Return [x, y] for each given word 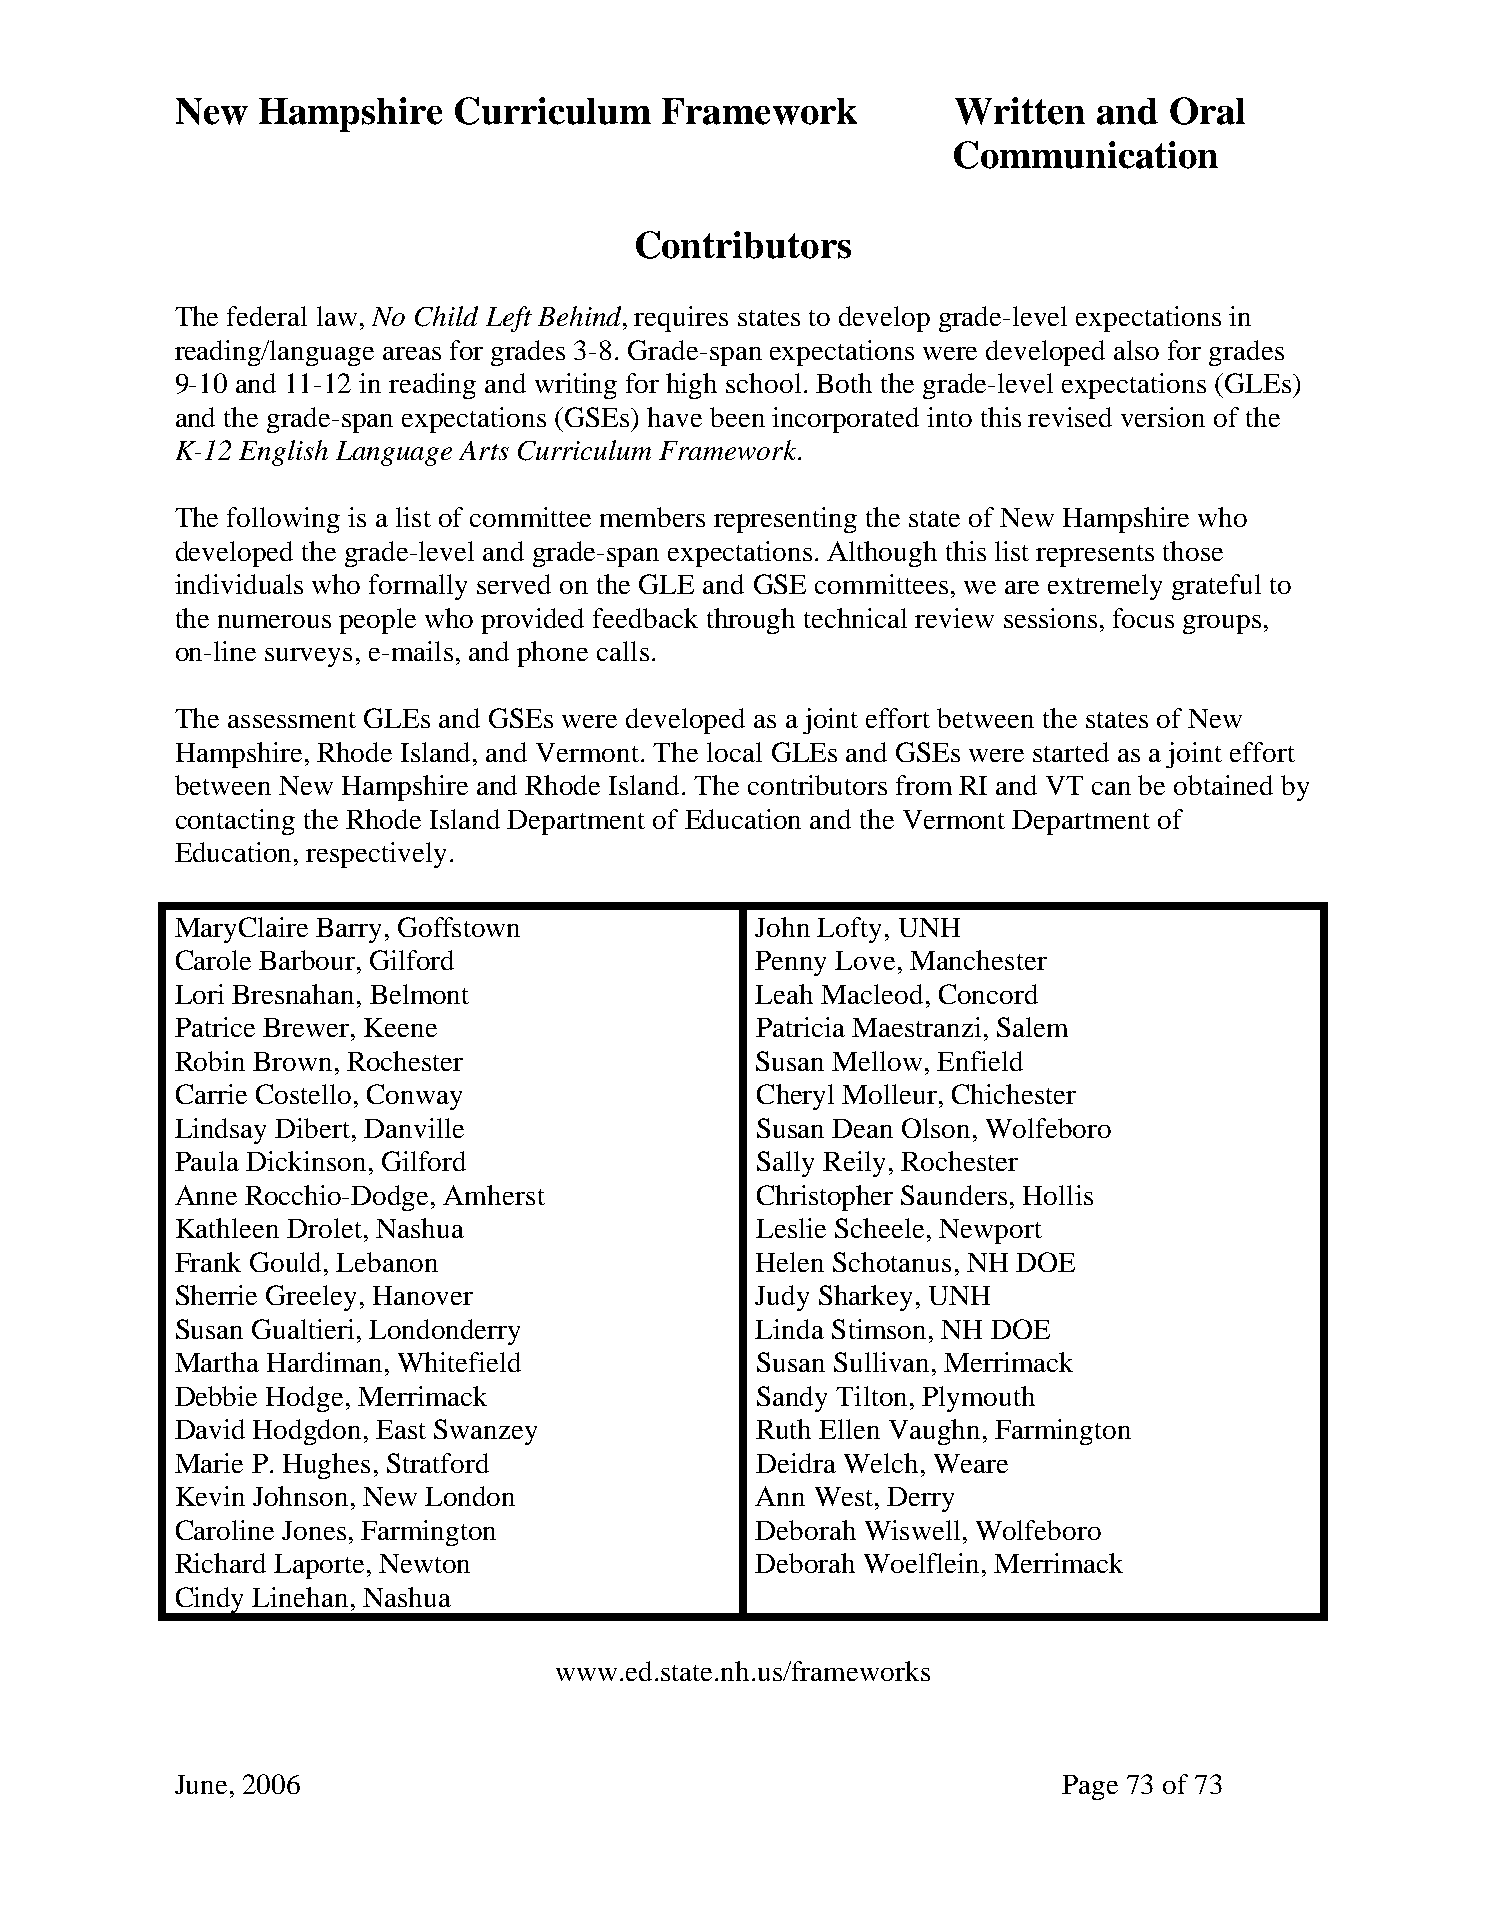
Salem [1032, 1027]
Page [1090, 1787]
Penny [790, 963]
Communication [1086, 155]
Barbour [308, 960]
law [337, 316]
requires [681, 319]
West [845, 1496]
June [201, 1784]
